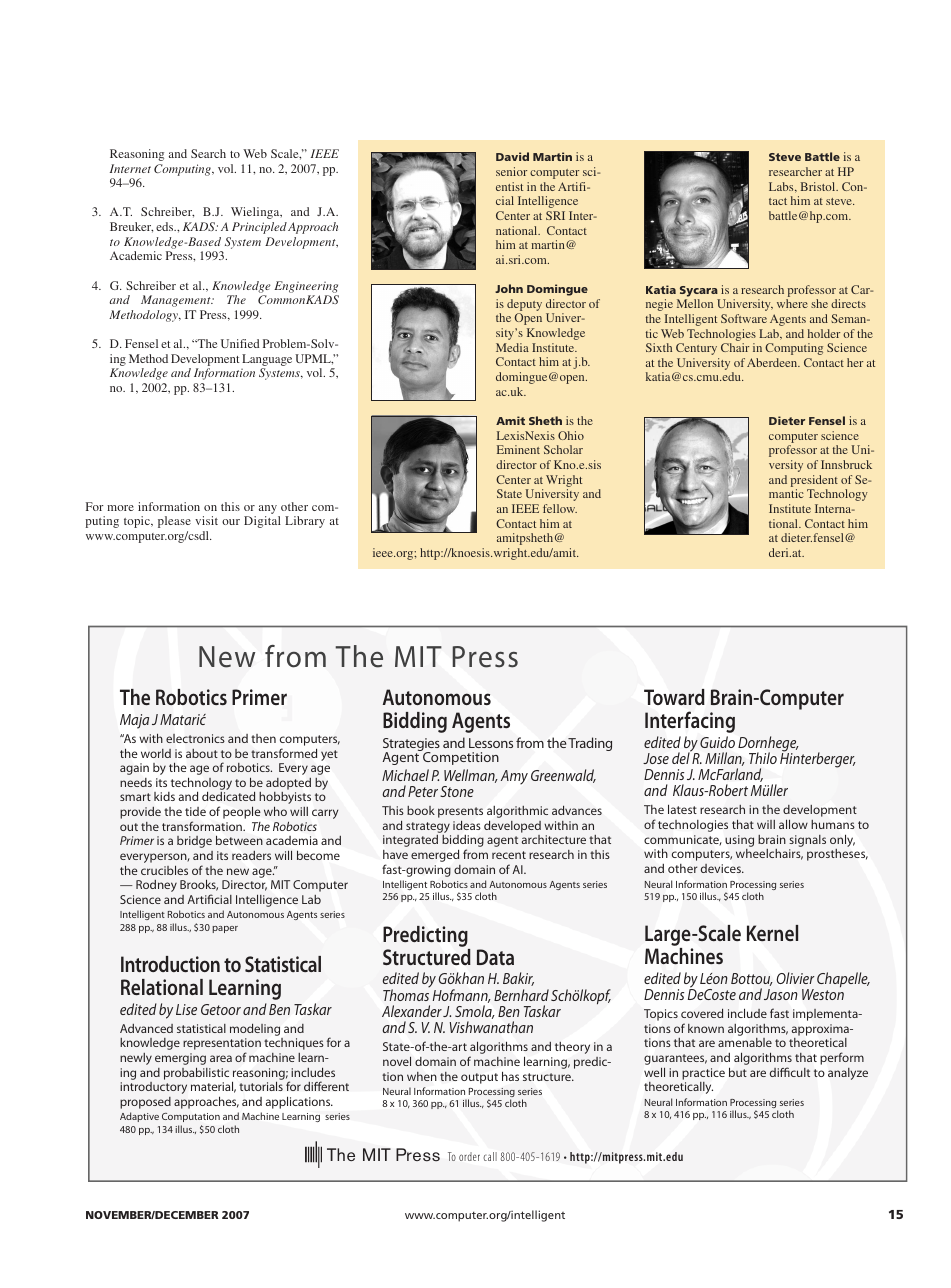  Describe the element at coordinates (674, 697) in the screenshot. I see `Toward` at that location.
